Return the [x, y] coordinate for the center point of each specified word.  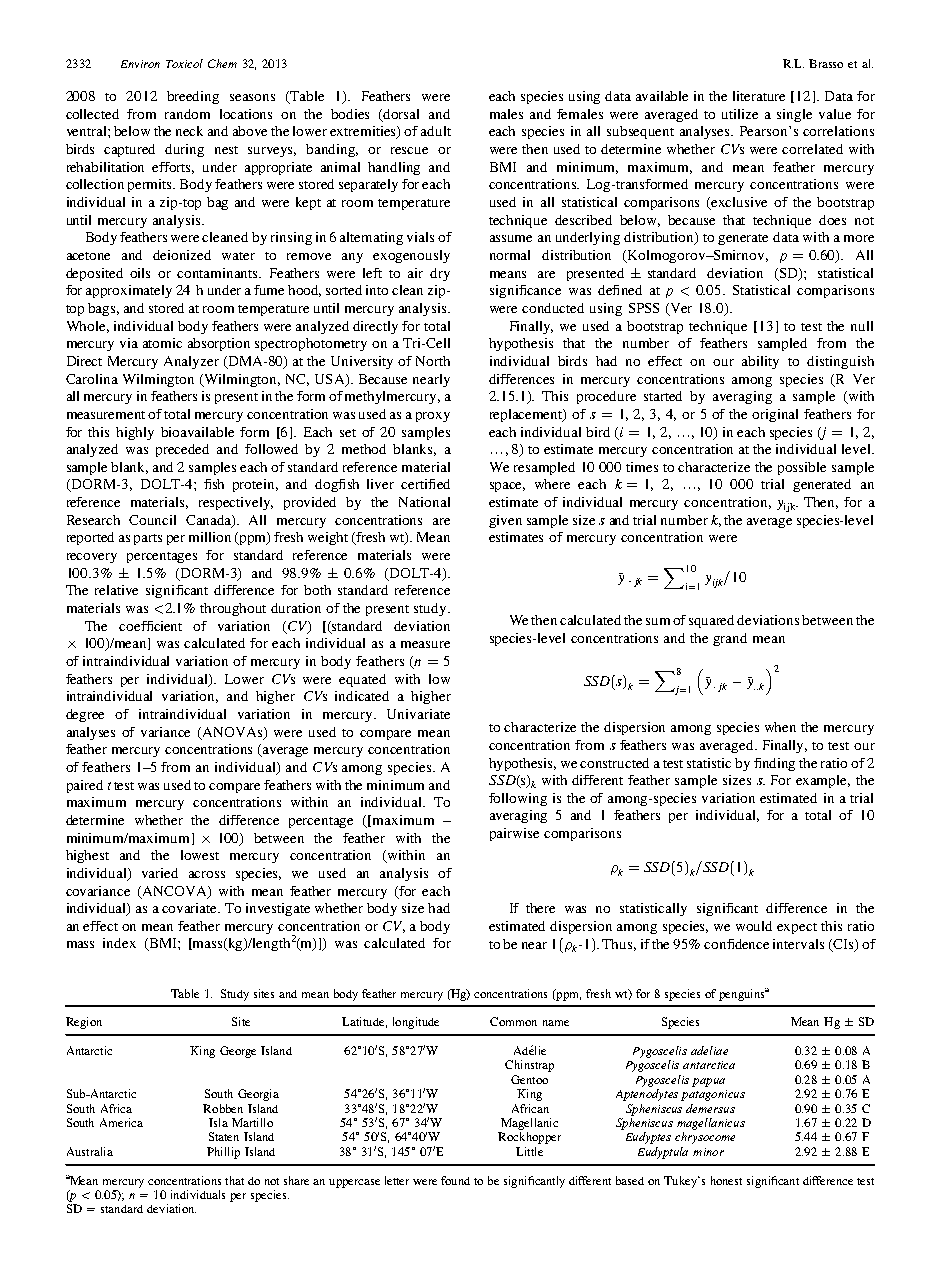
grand [730, 639]
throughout [233, 609]
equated [362, 680]
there [540, 908]
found [455, 1180]
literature [759, 96]
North [433, 361]
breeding [193, 97]
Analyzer [191, 362]
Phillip [223, 1153]
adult [436, 131]
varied [160, 873]
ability [760, 362]
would [754, 926]
